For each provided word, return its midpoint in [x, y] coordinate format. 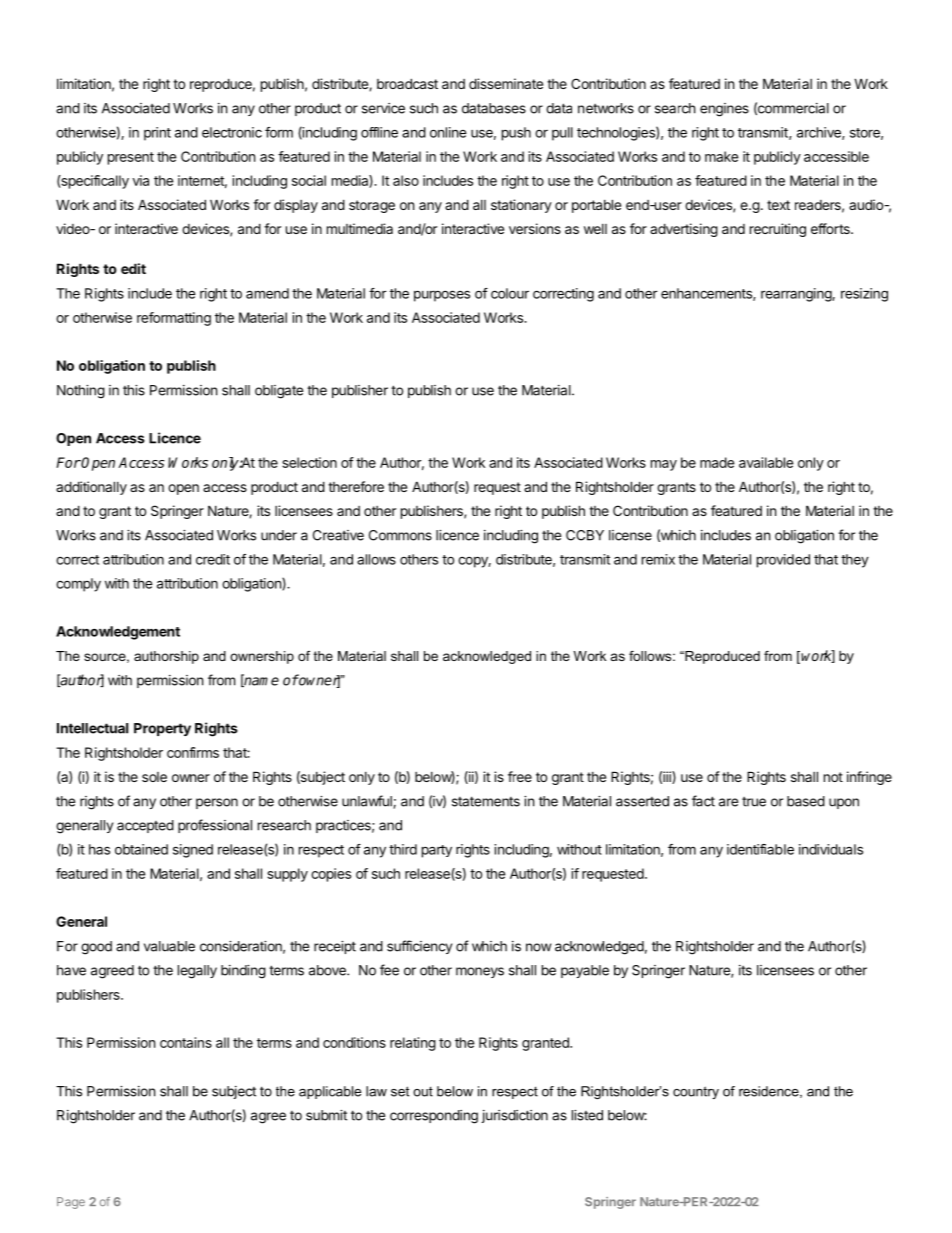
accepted [145, 826]
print [157, 134]
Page [71, 1203]
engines [724, 110]
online [448, 132]
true [754, 802]
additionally [91, 488]
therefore [356, 486]
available [766, 462]
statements [486, 801]
